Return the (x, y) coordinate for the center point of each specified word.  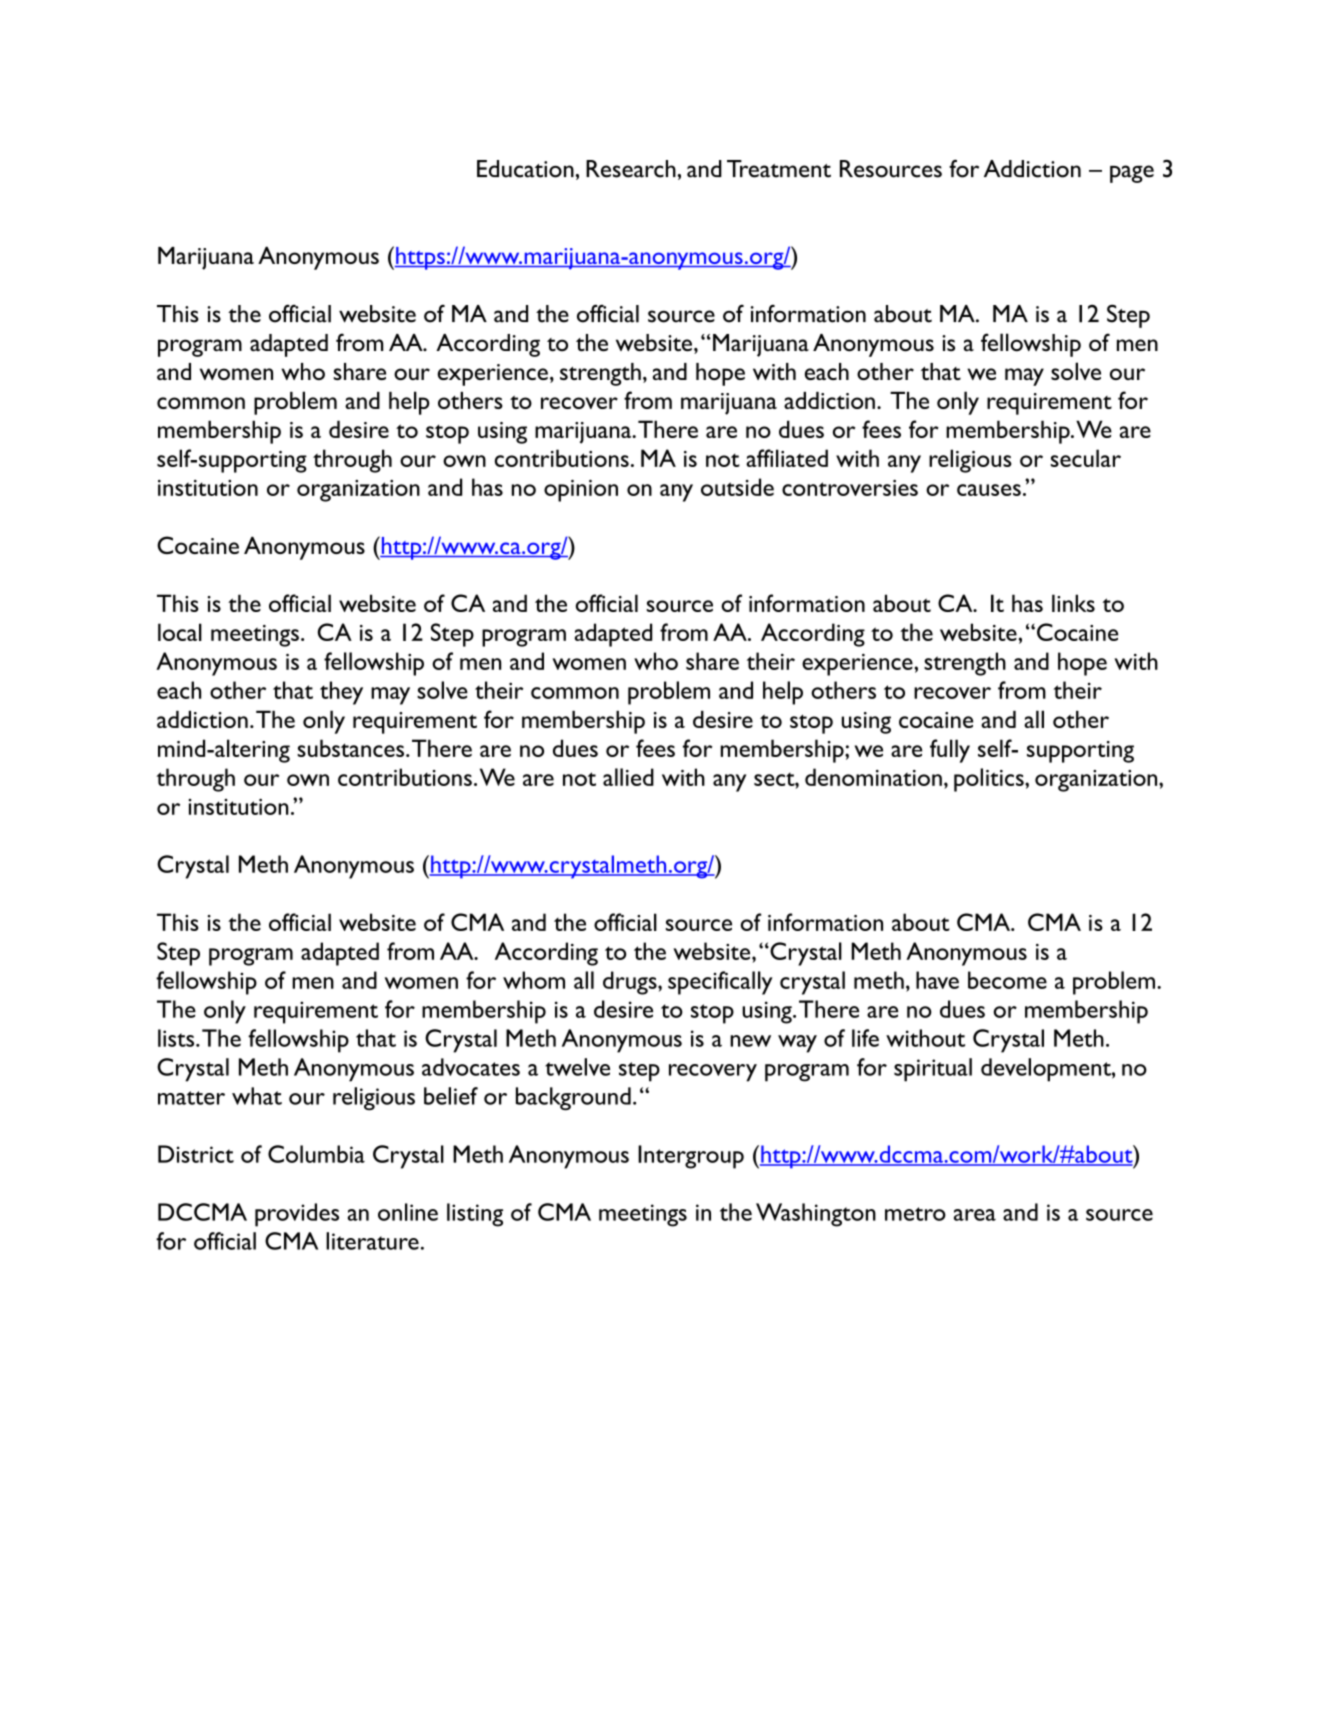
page (1132, 174)
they (341, 693)
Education (525, 169)
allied (628, 777)
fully (950, 751)
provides (297, 1215)
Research (631, 169)
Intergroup (691, 1157)
